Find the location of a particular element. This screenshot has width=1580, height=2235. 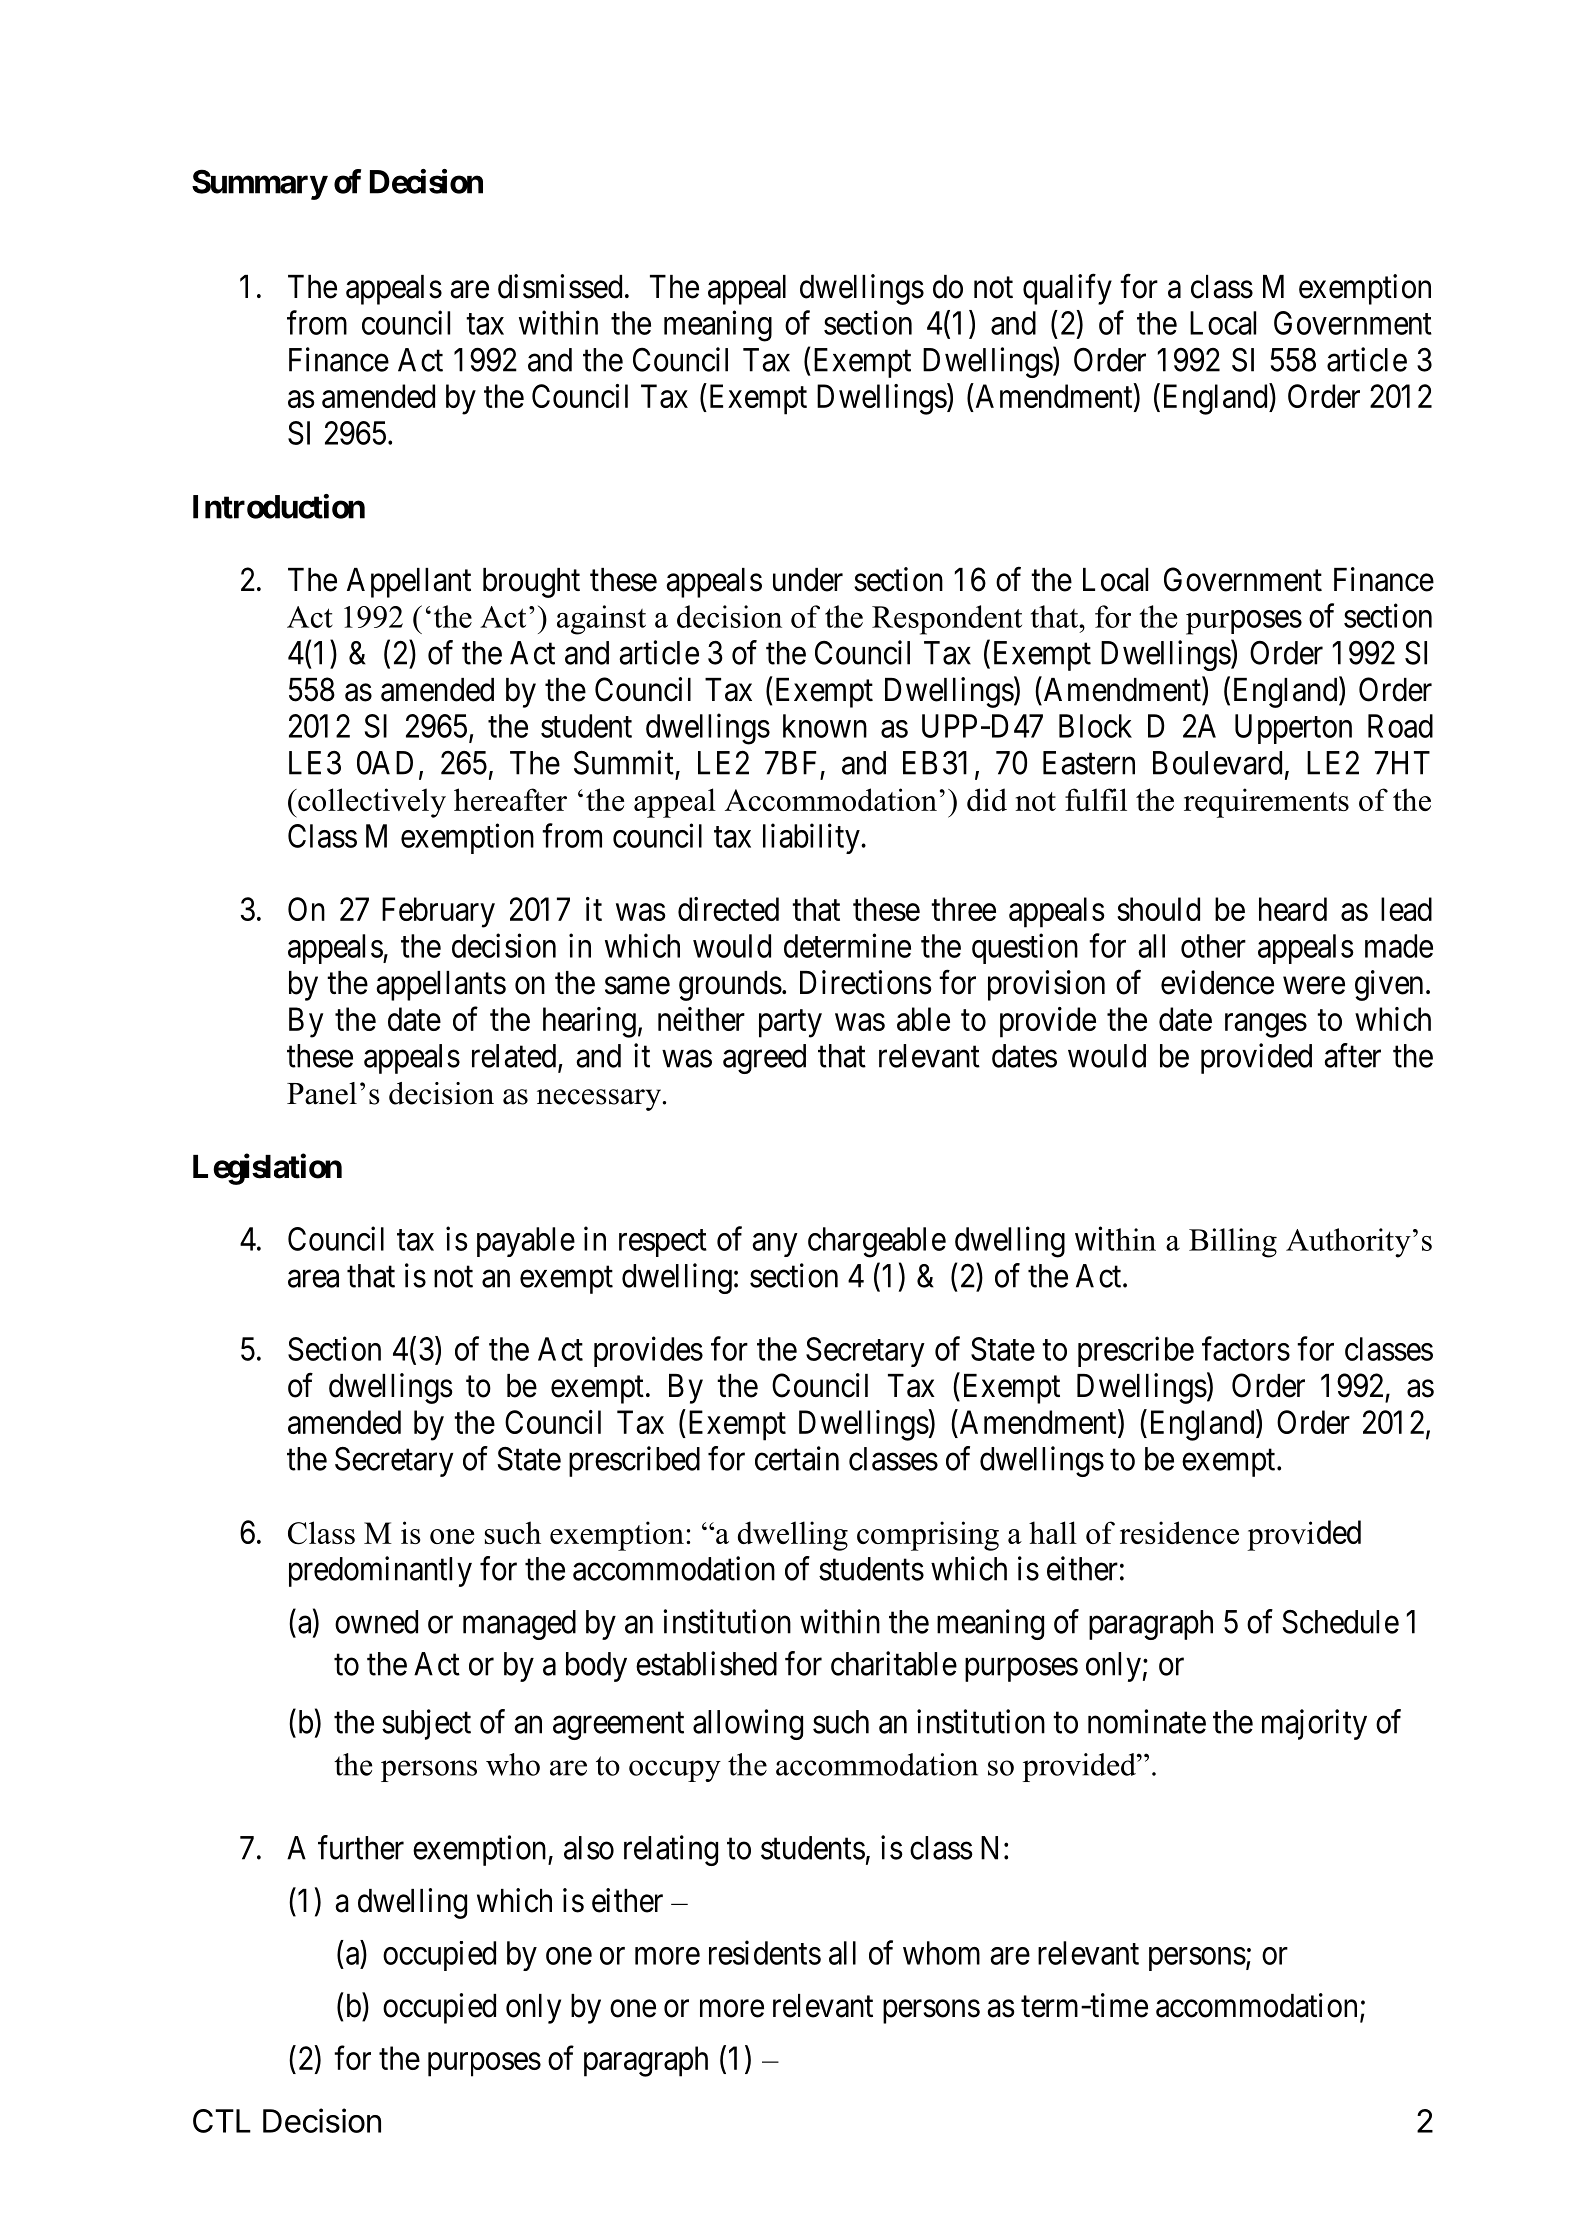

whom is located at coordinates (941, 1953).
